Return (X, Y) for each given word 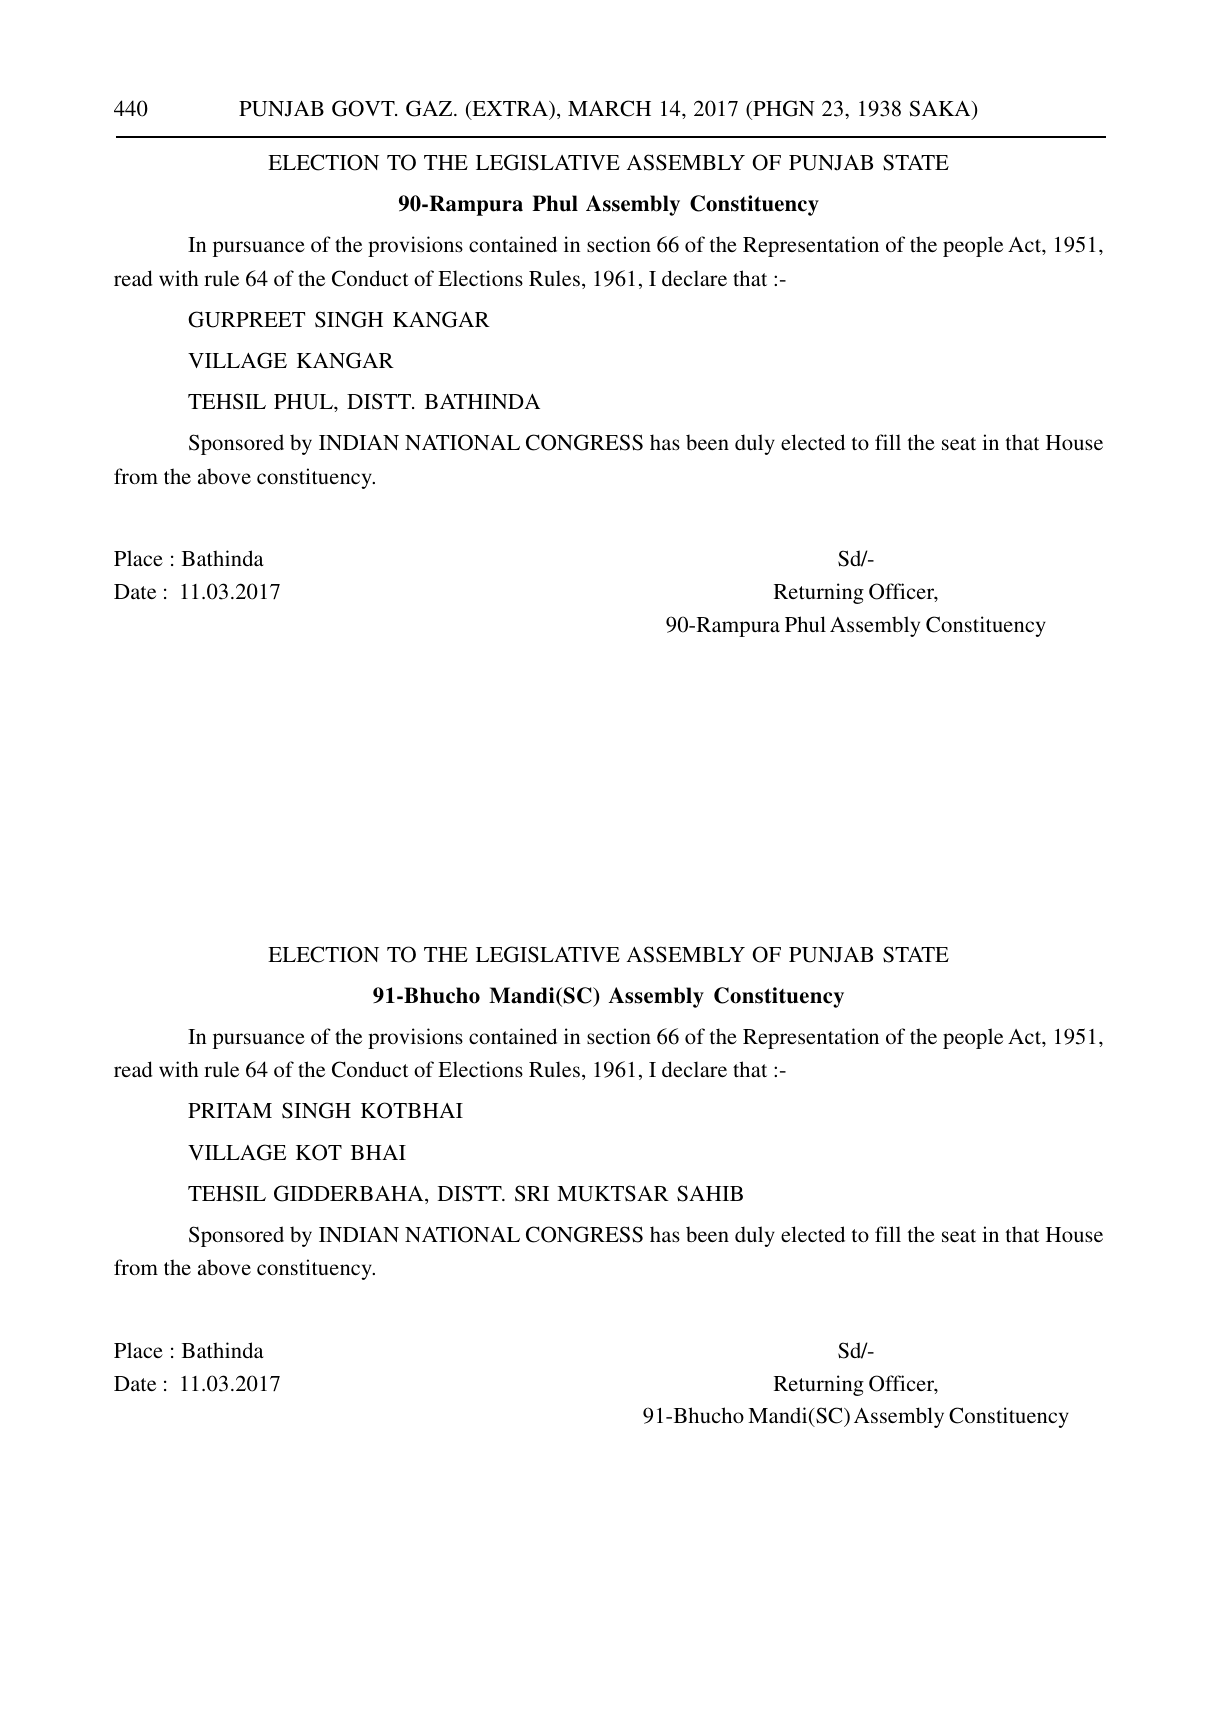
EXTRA (510, 110)
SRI (532, 1193)
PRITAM (230, 1110)
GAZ (430, 108)
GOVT (364, 108)
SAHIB (710, 1193)
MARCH (609, 108)
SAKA (941, 110)
